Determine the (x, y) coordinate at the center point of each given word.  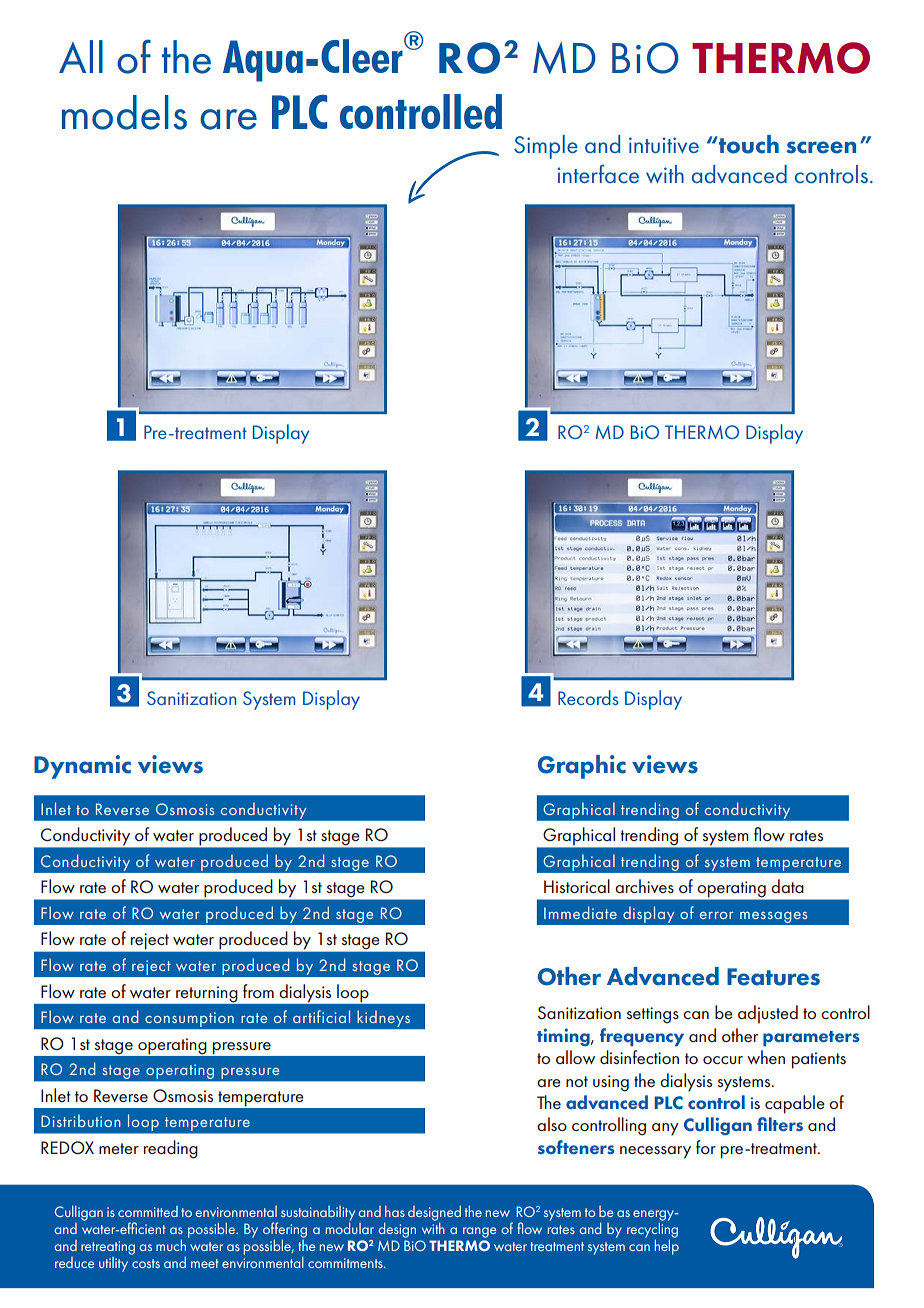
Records (588, 697)
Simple (546, 147)
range (480, 1232)
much (171, 1245)
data (787, 886)
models (124, 112)
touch (748, 144)
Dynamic (82, 767)
